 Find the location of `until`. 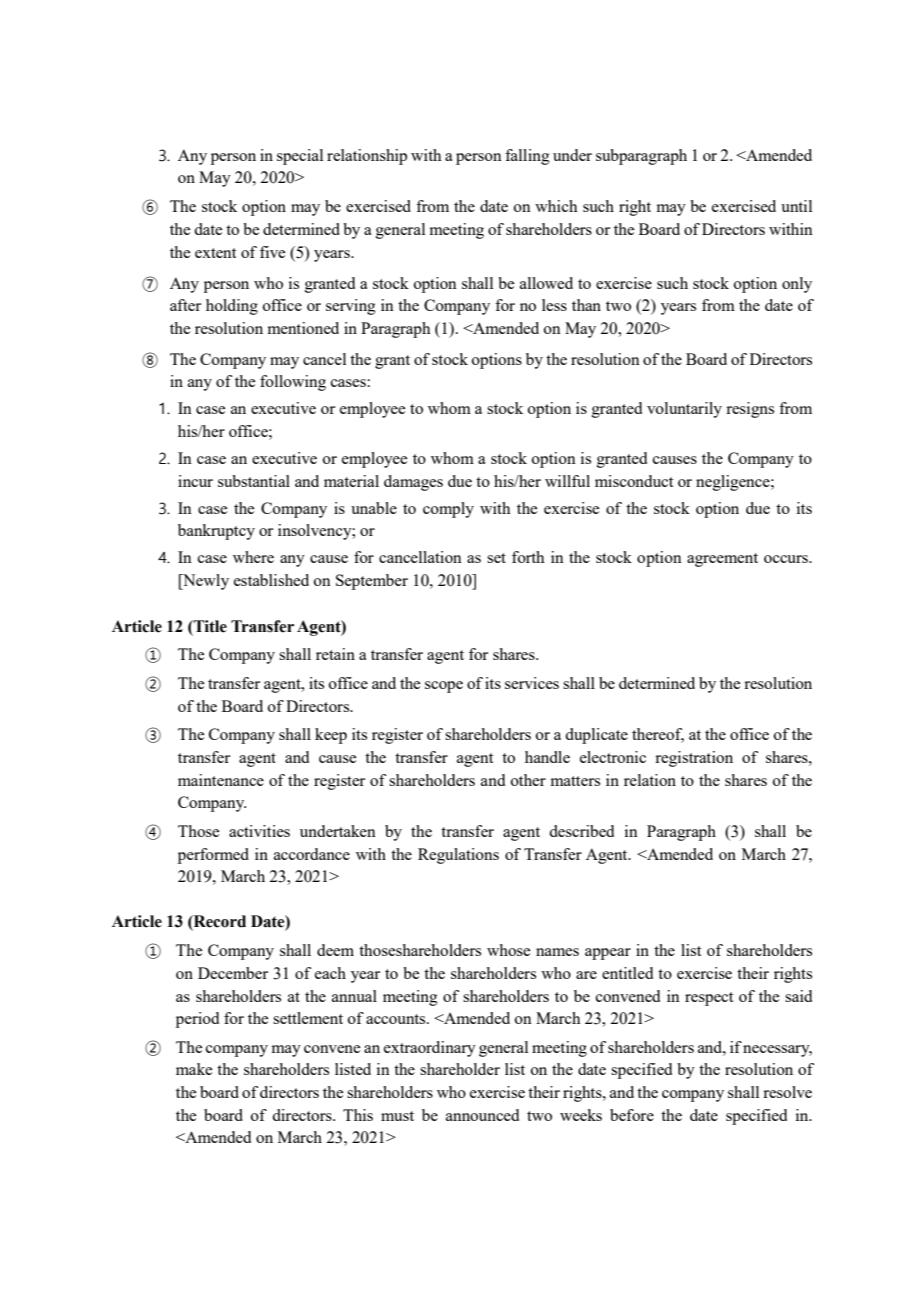

until is located at coordinates (796, 206).
